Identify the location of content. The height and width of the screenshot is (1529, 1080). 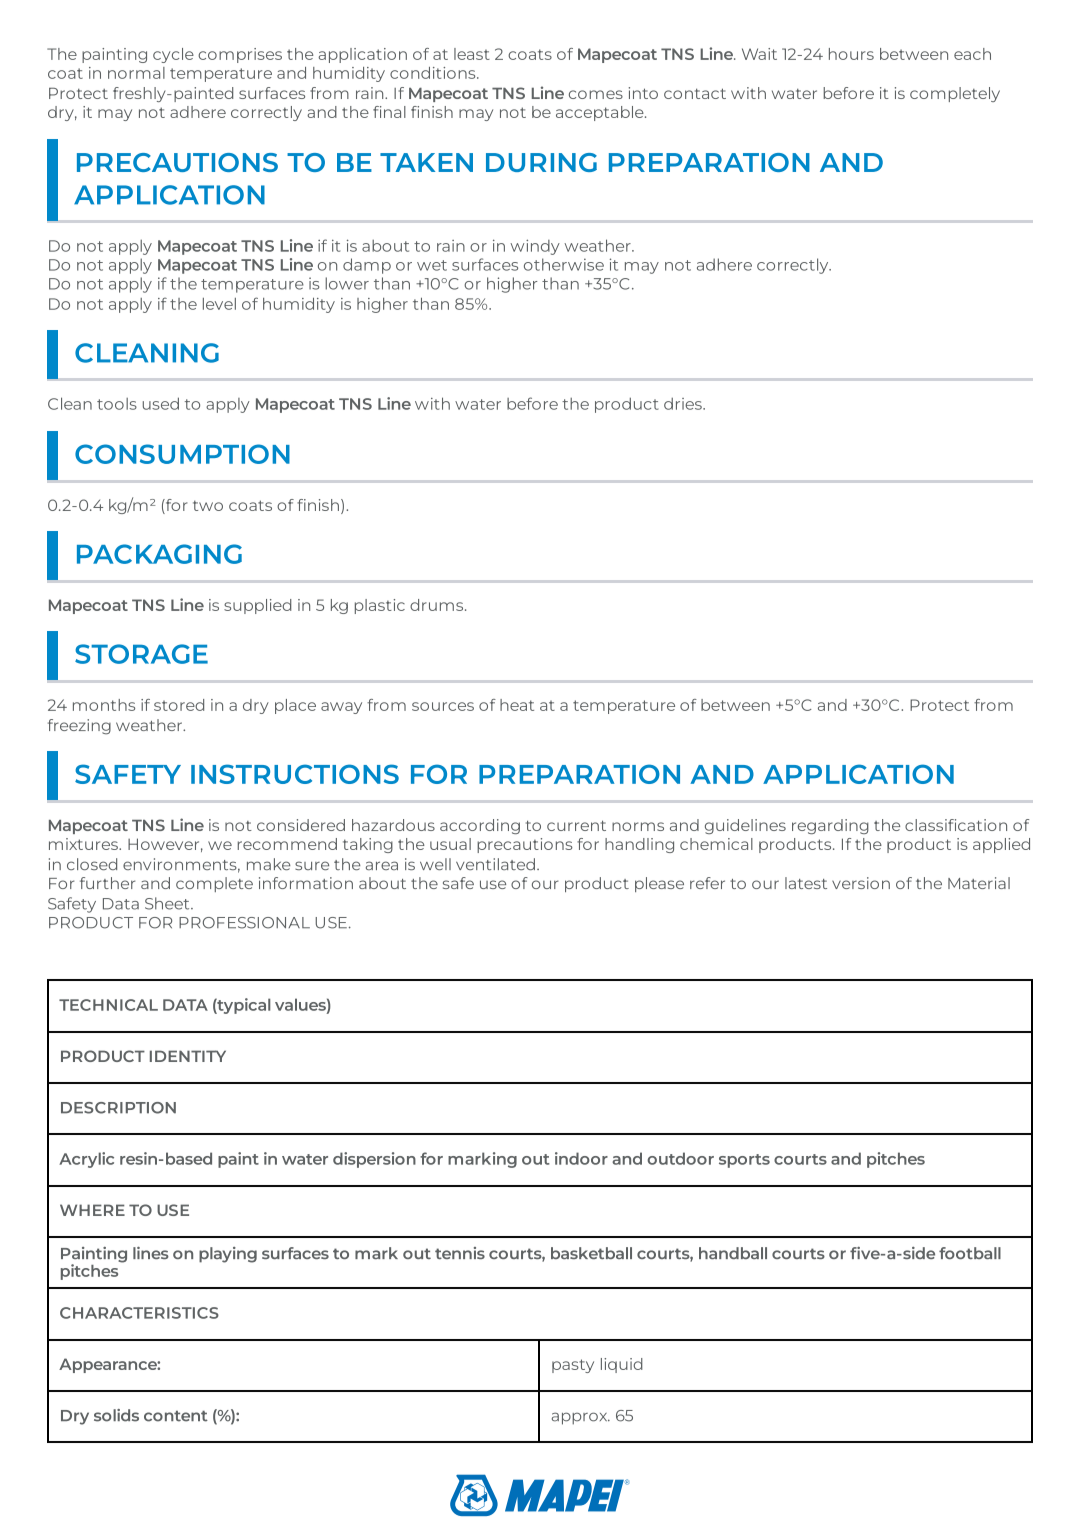
(176, 1416).
